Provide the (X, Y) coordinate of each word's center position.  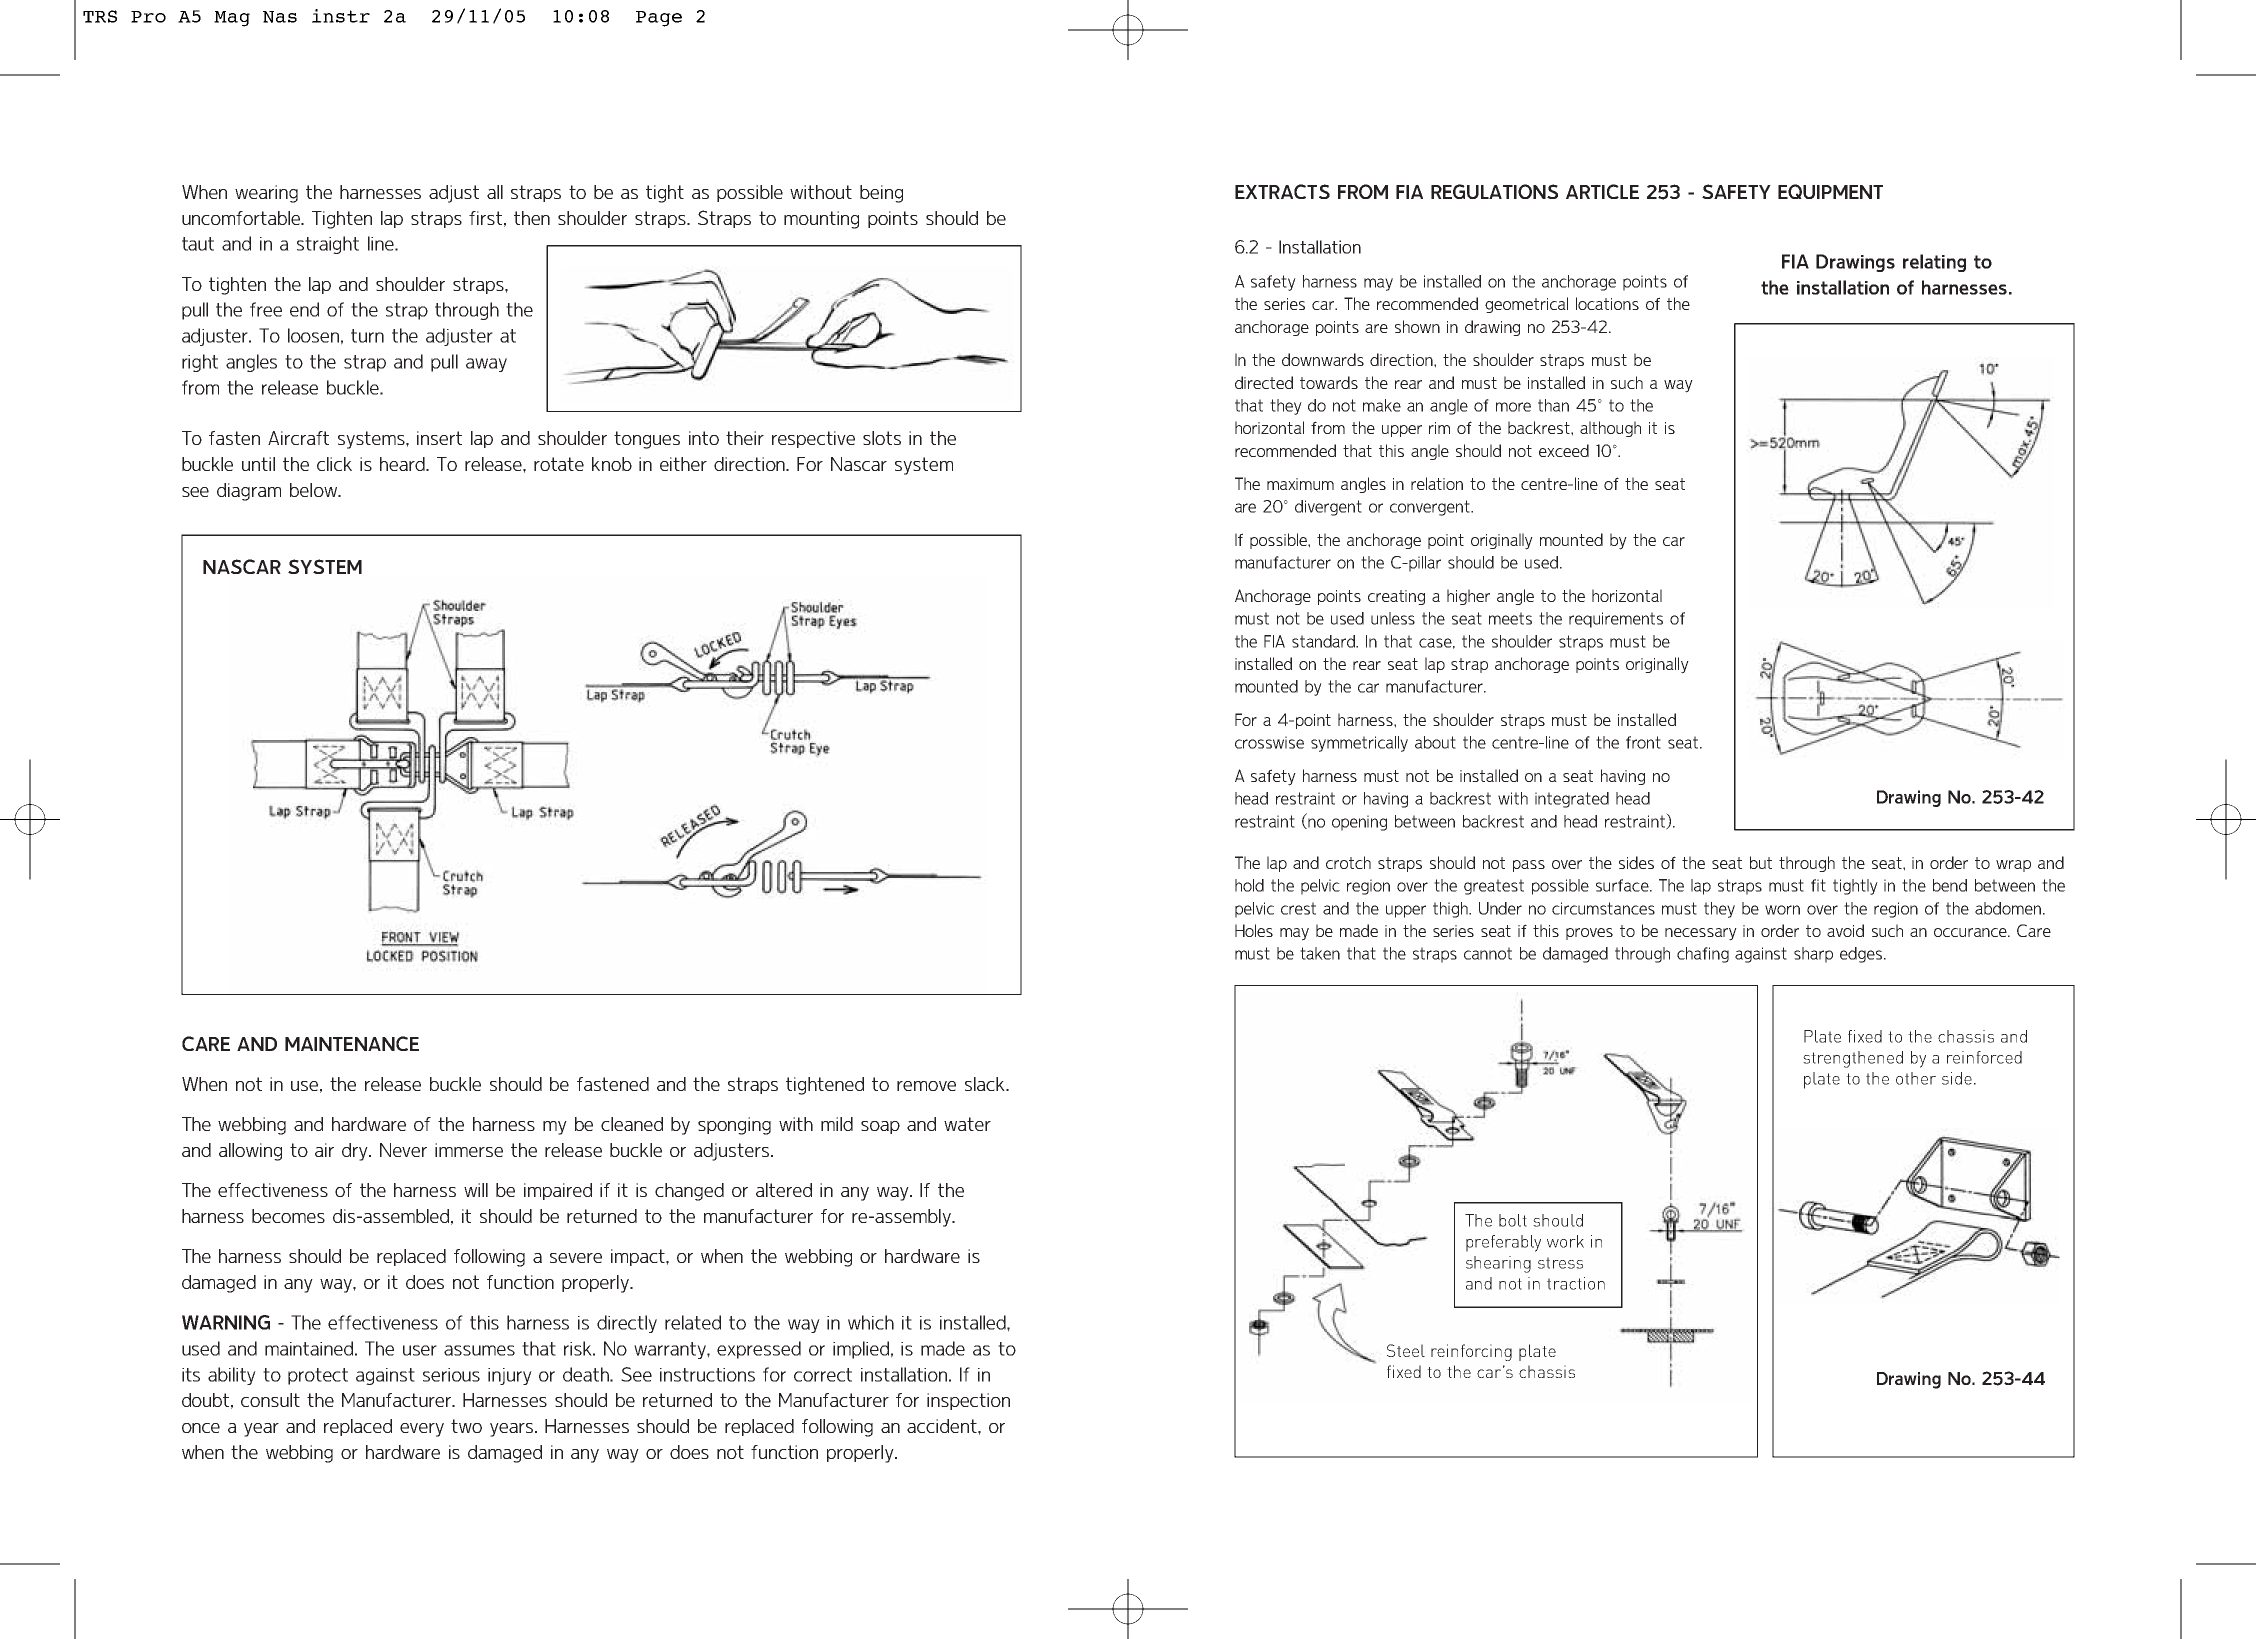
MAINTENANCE (352, 1043)
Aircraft (298, 438)
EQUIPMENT (1830, 191)
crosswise (1269, 742)
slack (986, 1084)
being (881, 194)
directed (1264, 382)
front (1643, 742)
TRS (100, 16)
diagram (249, 492)
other (1916, 1078)
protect (318, 1376)
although (1610, 429)
